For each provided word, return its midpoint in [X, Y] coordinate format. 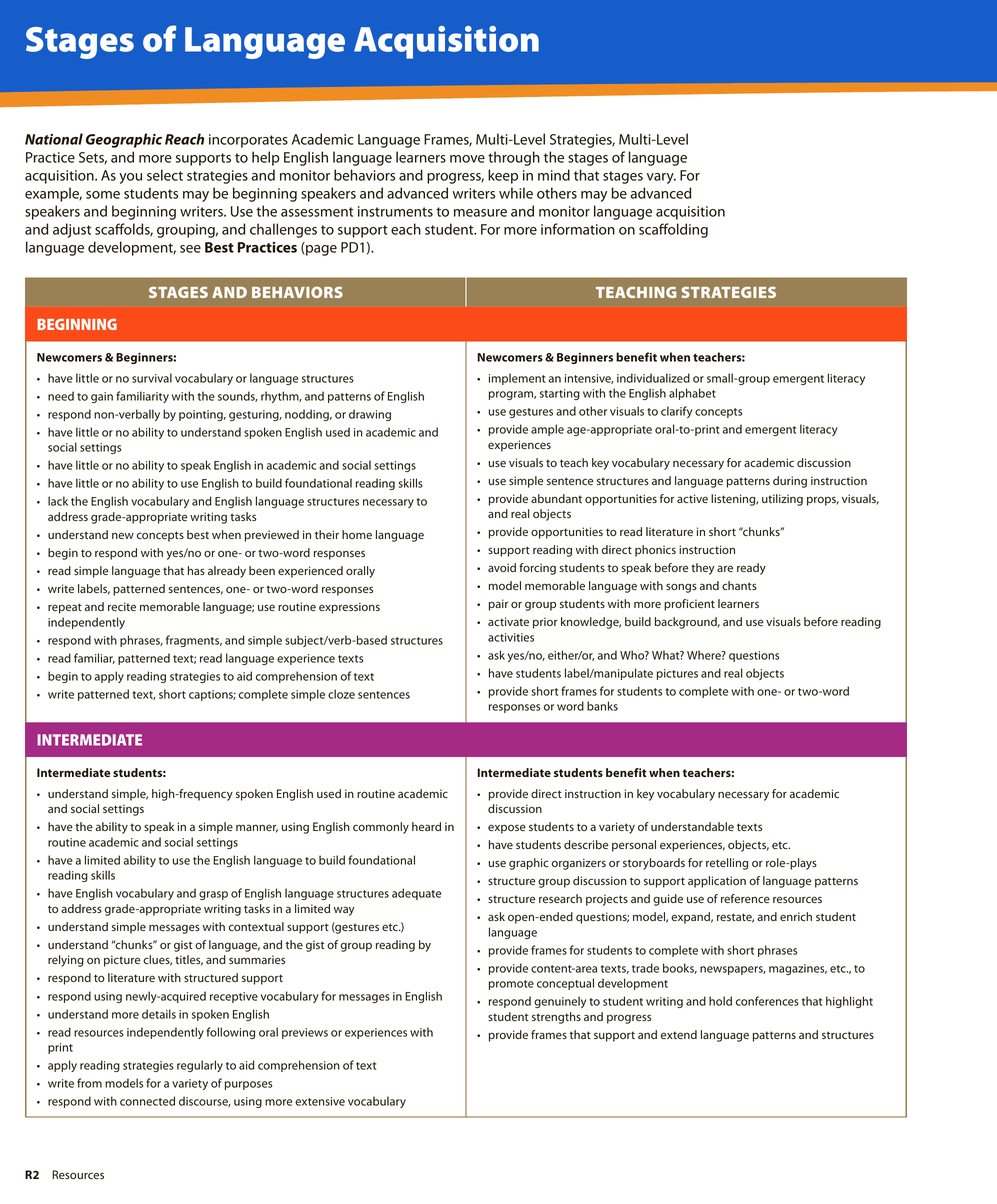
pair [498, 605]
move [467, 159]
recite [122, 606]
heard [426, 826]
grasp [213, 895]
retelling [727, 864]
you [130, 178]
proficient [689, 605]
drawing [370, 415]
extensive [320, 1101]
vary [661, 178]
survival [152, 378]
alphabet [692, 394]
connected [147, 1101]
